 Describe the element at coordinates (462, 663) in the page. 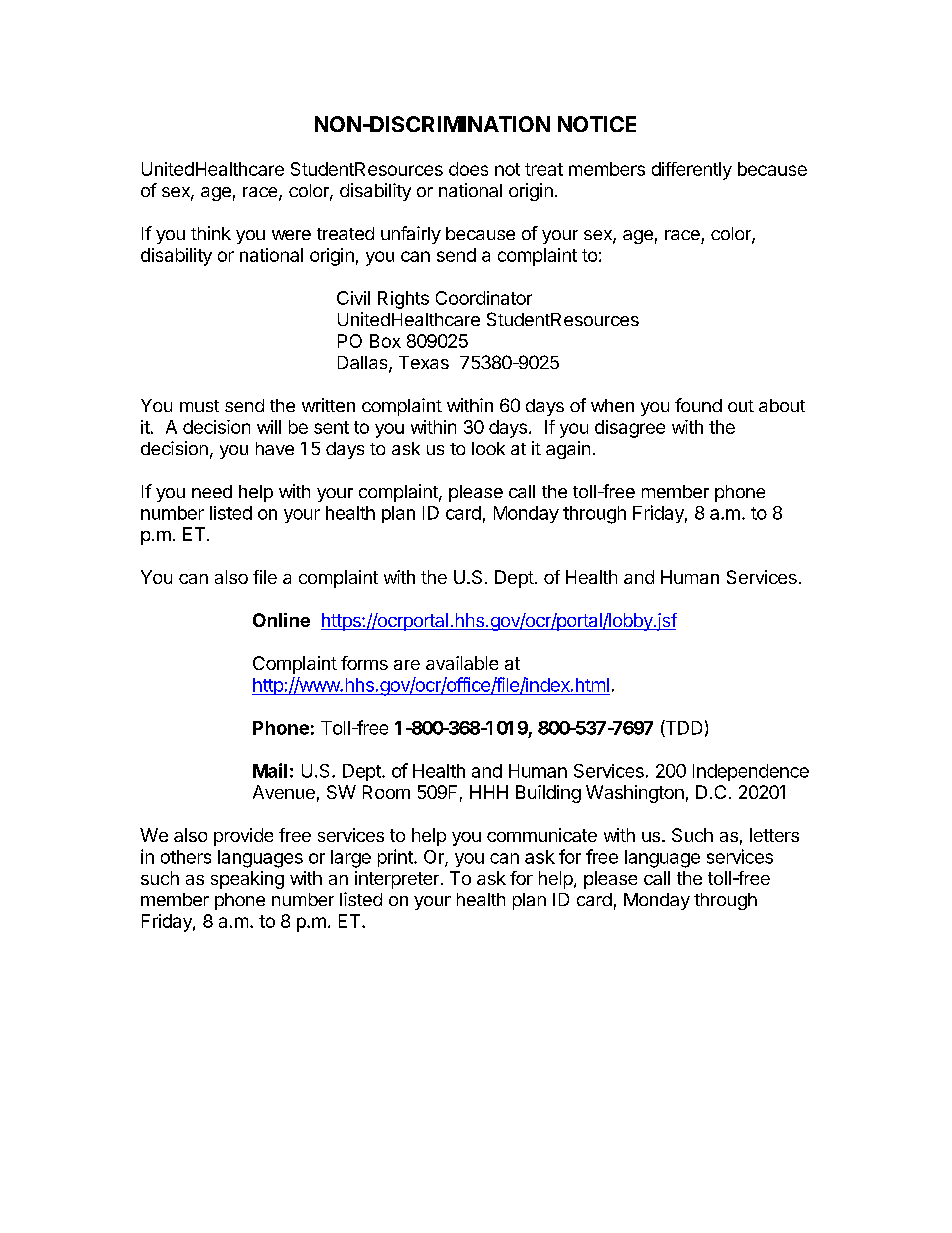

I see `available` at that location.
